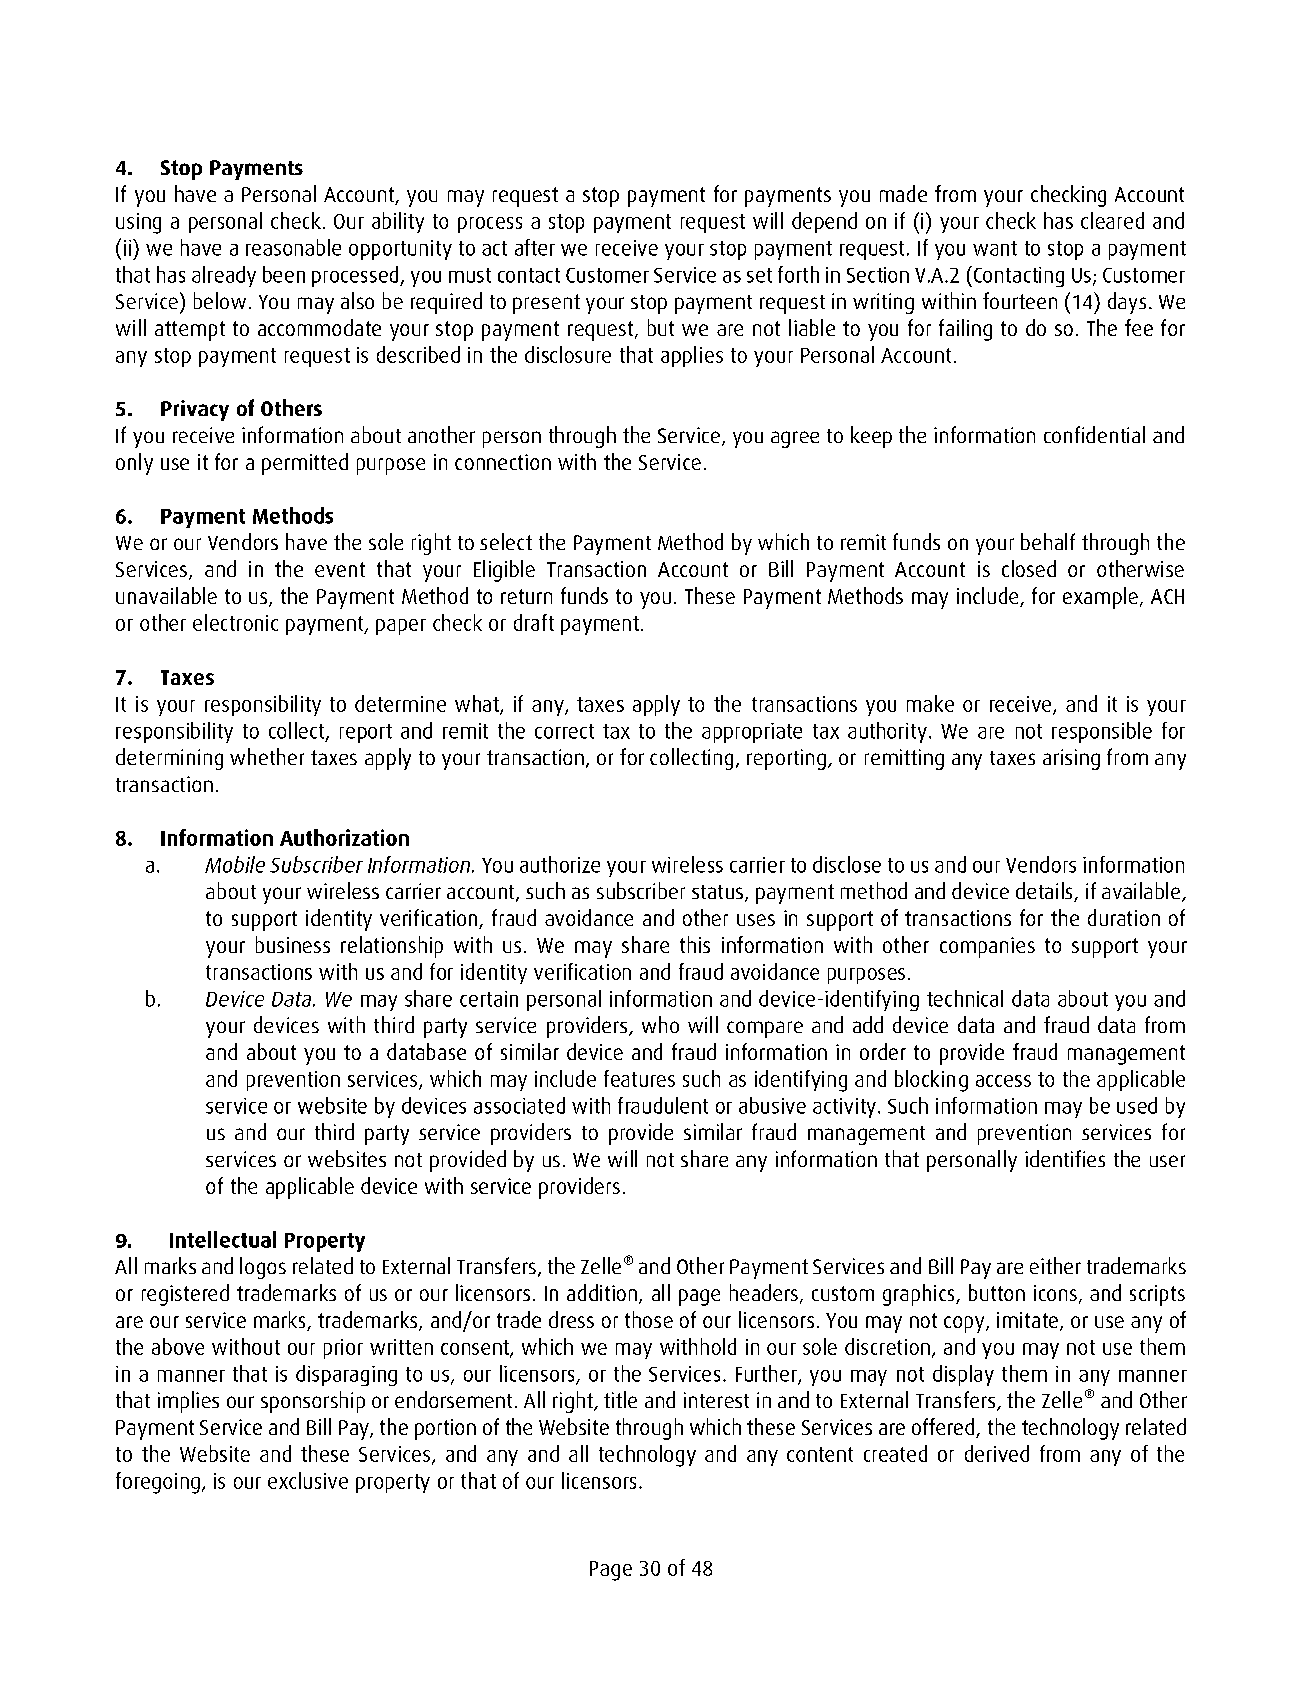 This screenshot has width=1301, height=1683. Describe the element at coordinates (308, 1480) in the screenshot. I see `exclusive` at that location.
